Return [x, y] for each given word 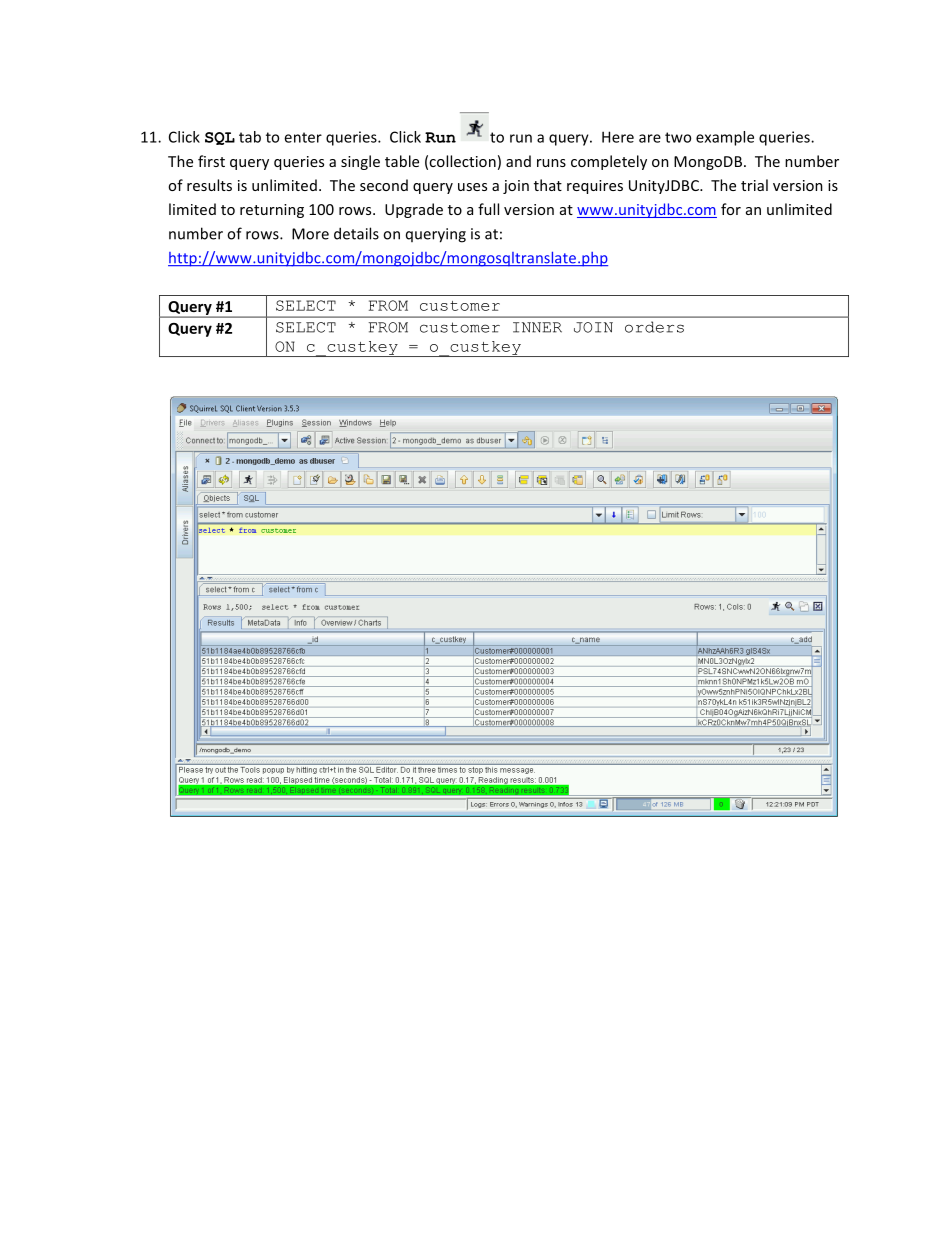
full [488, 209]
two [678, 137]
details [356, 233]
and [518, 161]
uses [472, 187]
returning [272, 211]
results [209, 185]
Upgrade [414, 210]
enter [303, 137]
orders [654, 327]
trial [754, 185]
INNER [537, 327]
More [310, 234]
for [731, 209]
